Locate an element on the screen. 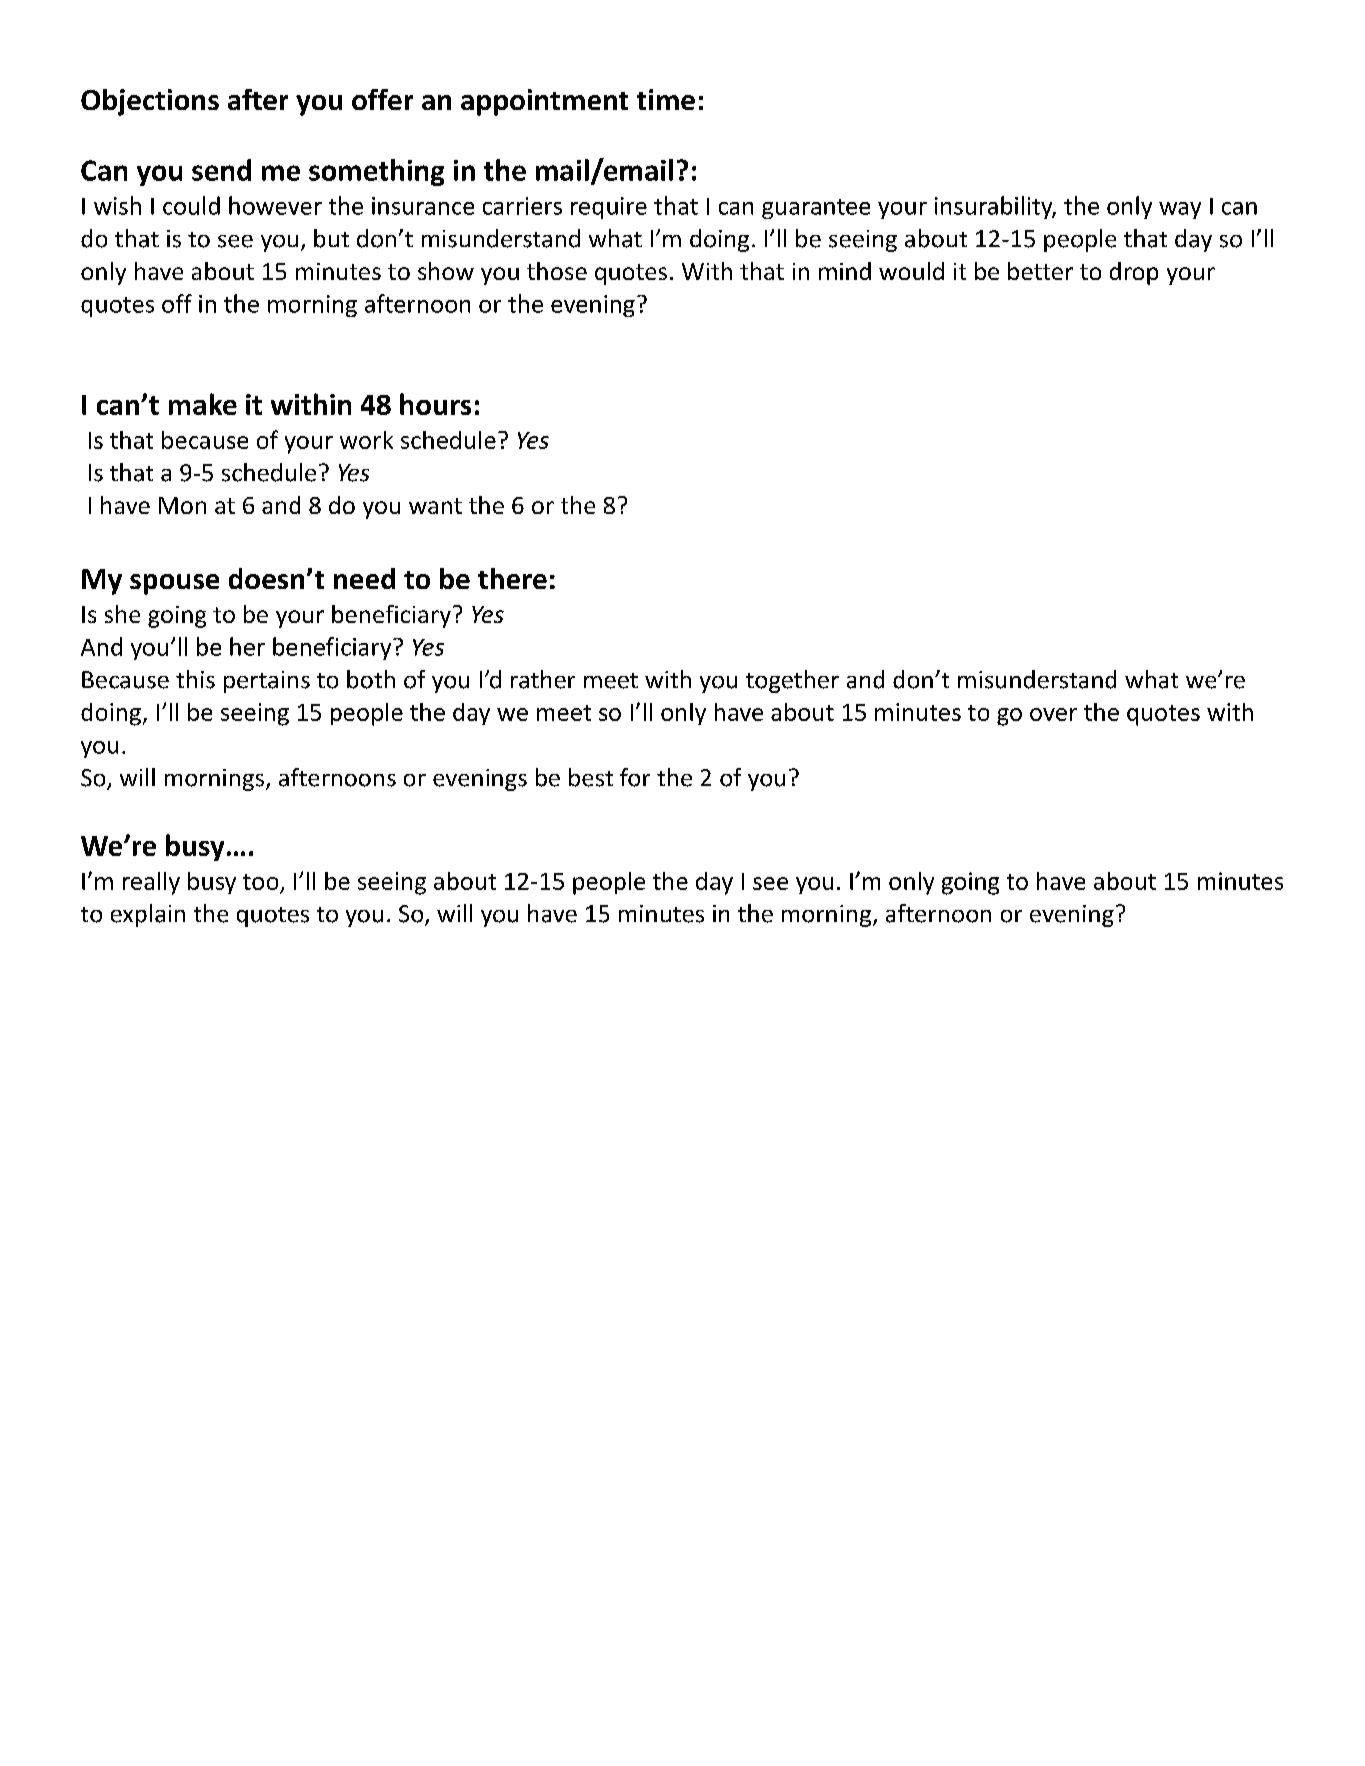 This screenshot has height=1766, width=1365. pertains is located at coordinates (267, 682).
